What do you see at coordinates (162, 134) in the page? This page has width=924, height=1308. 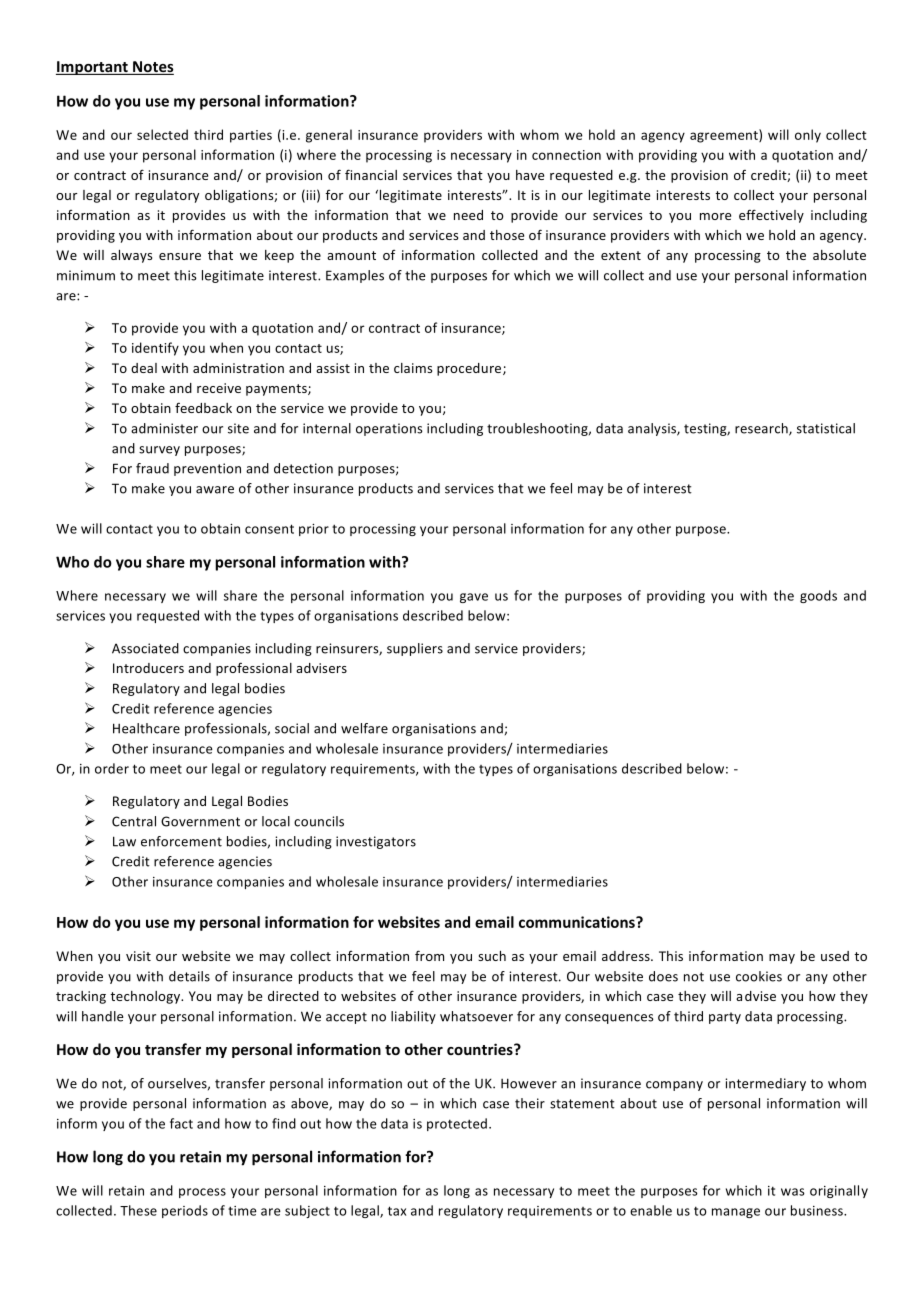 I see `selected` at bounding box center [162, 134].
